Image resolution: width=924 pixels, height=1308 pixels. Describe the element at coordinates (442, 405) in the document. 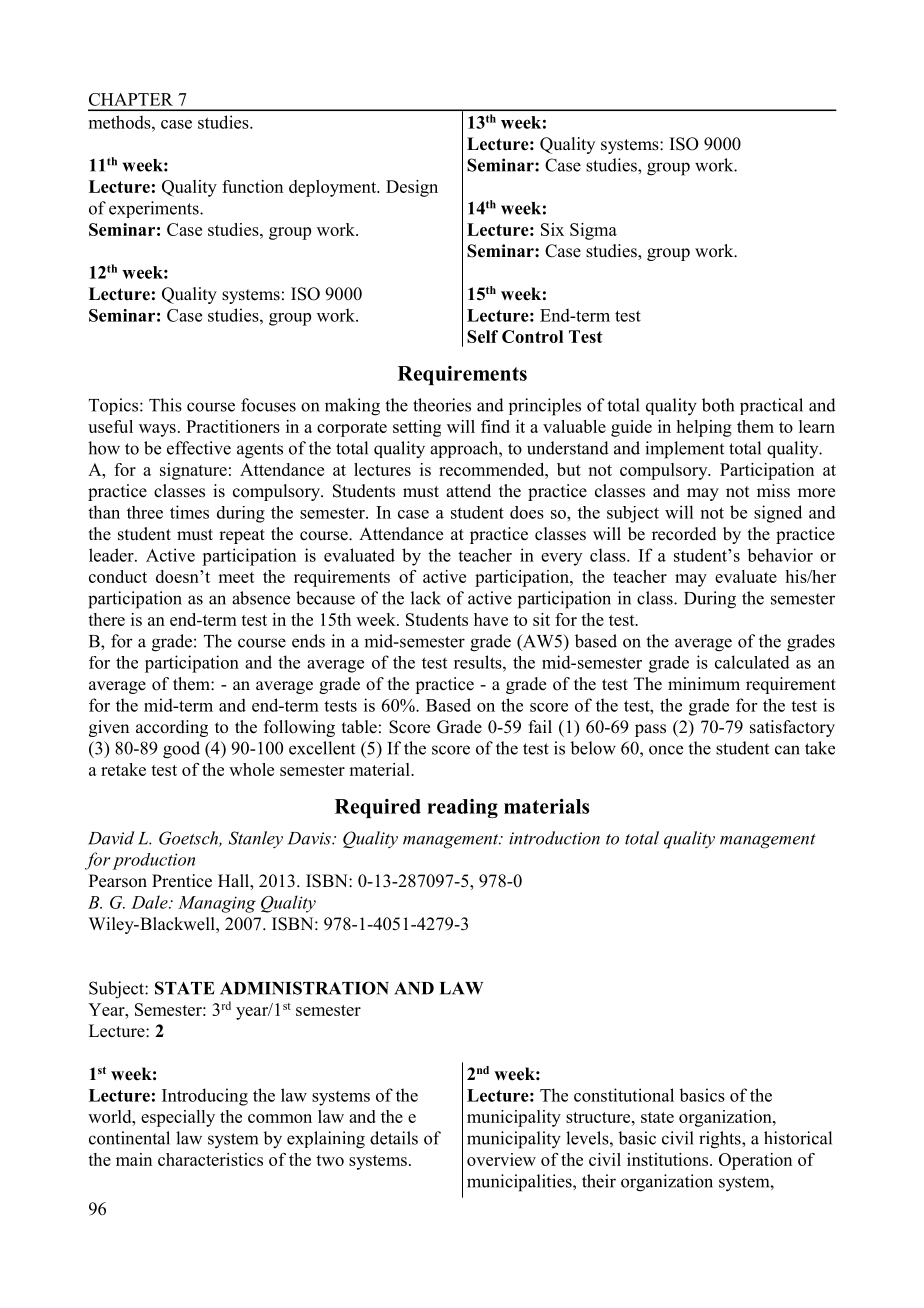

I see `theories` at that location.
